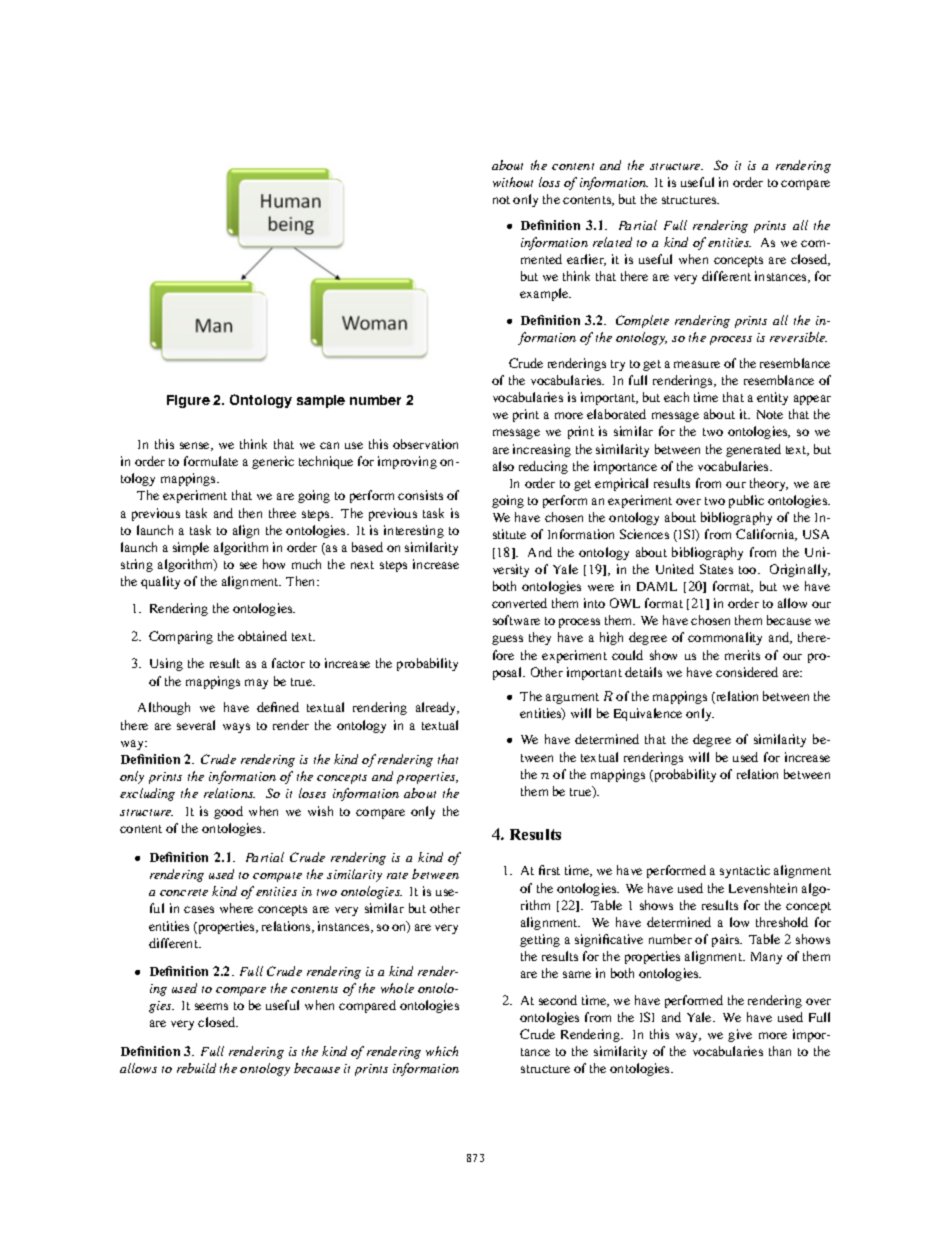 This image has width=952, height=1233. What do you see at coordinates (437, 708) in the image?
I see `already` at bounding box center [437, 708].
